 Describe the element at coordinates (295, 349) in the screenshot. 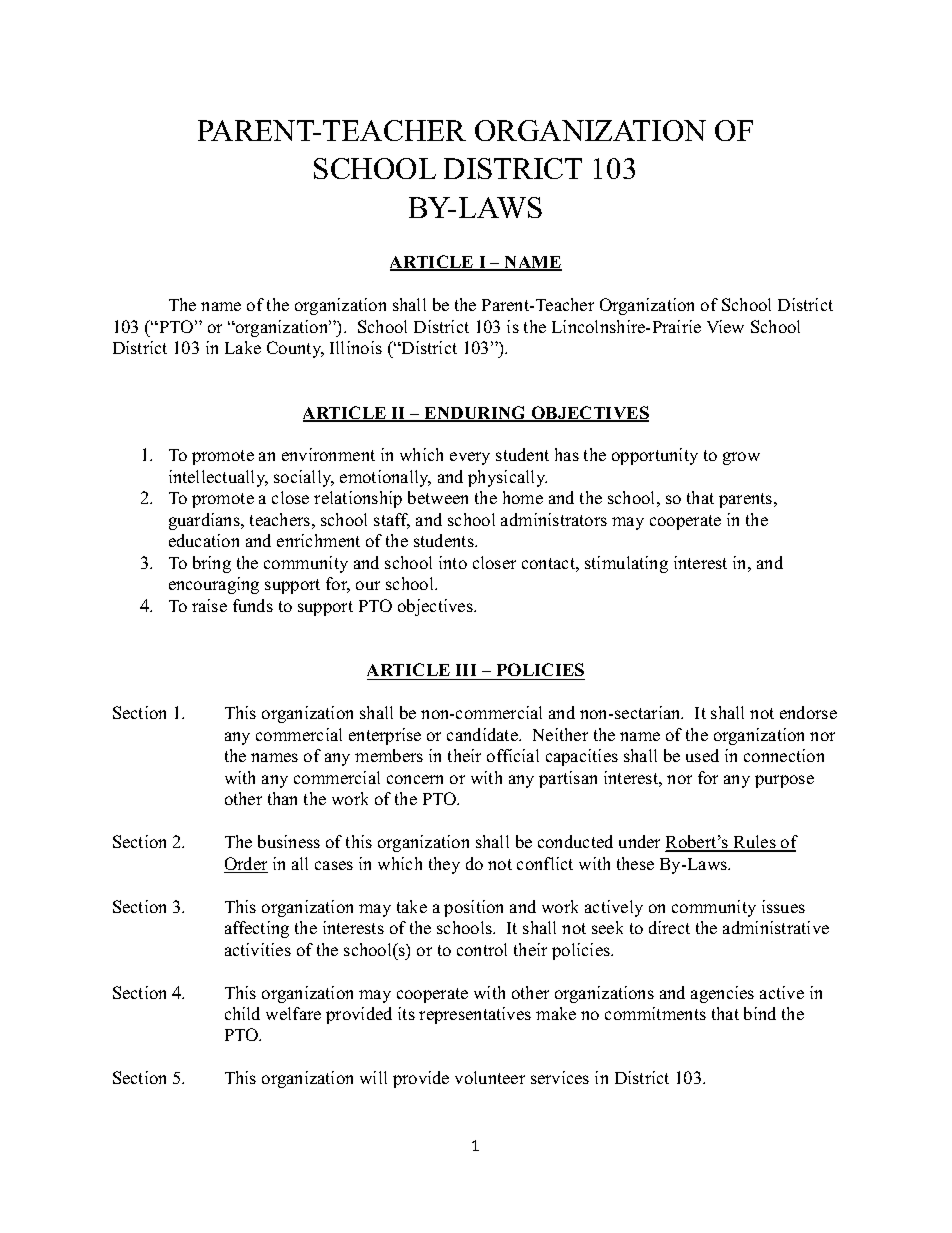

I see `County` at that location.
